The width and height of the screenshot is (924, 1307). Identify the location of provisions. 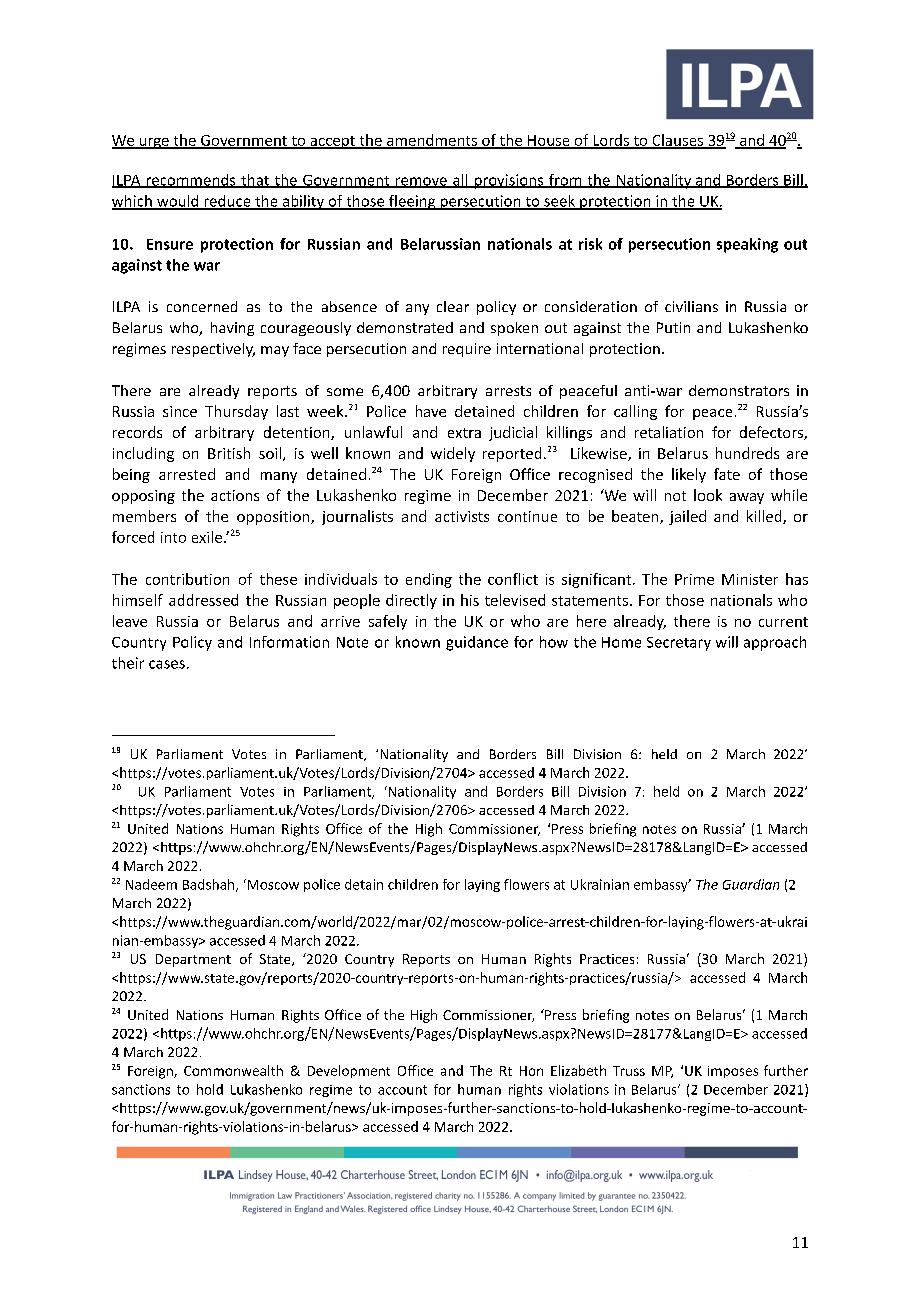
(509, 181).
